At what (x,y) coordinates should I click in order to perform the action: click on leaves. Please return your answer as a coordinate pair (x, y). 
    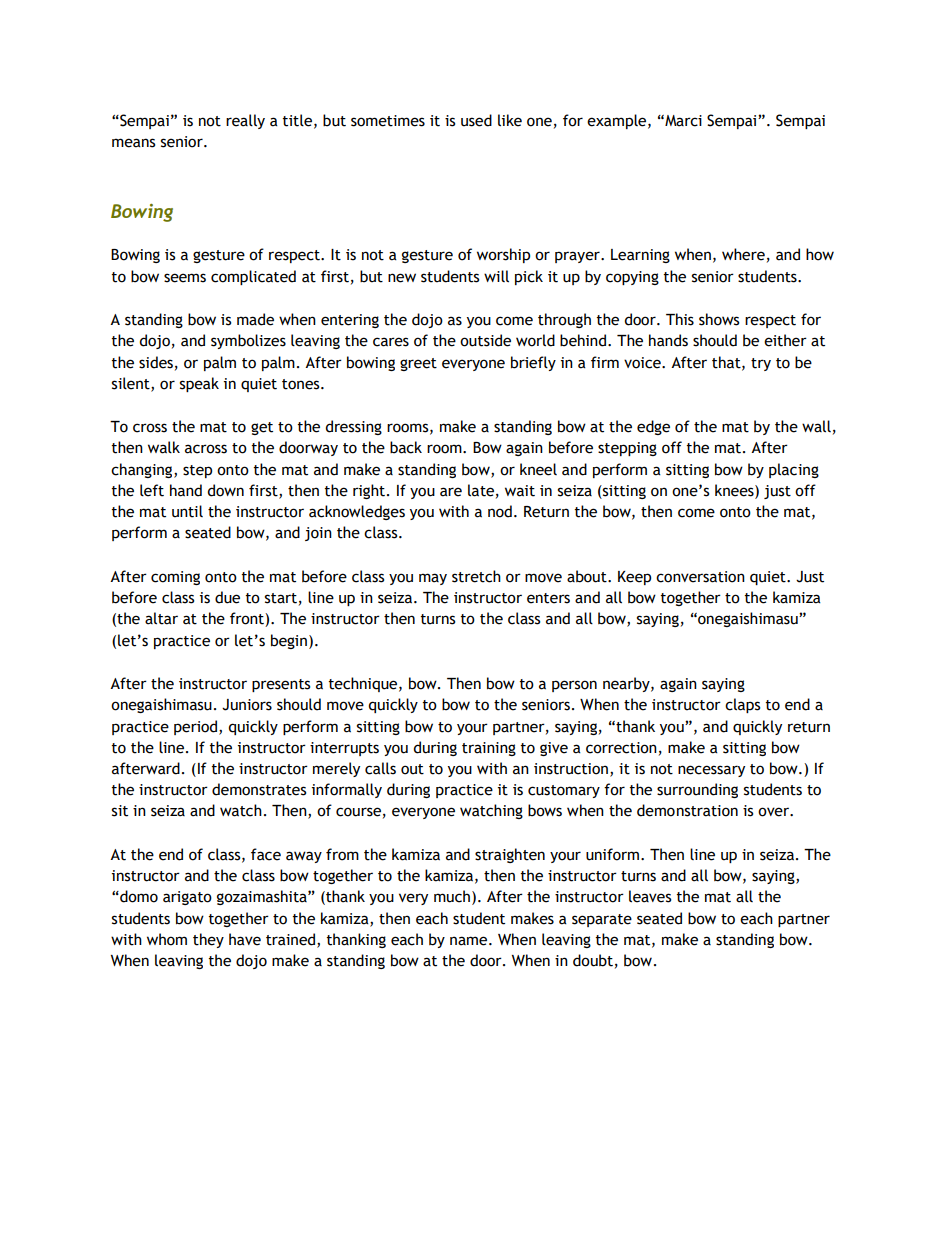
    Looking at the image, I should click on (650, 896).
